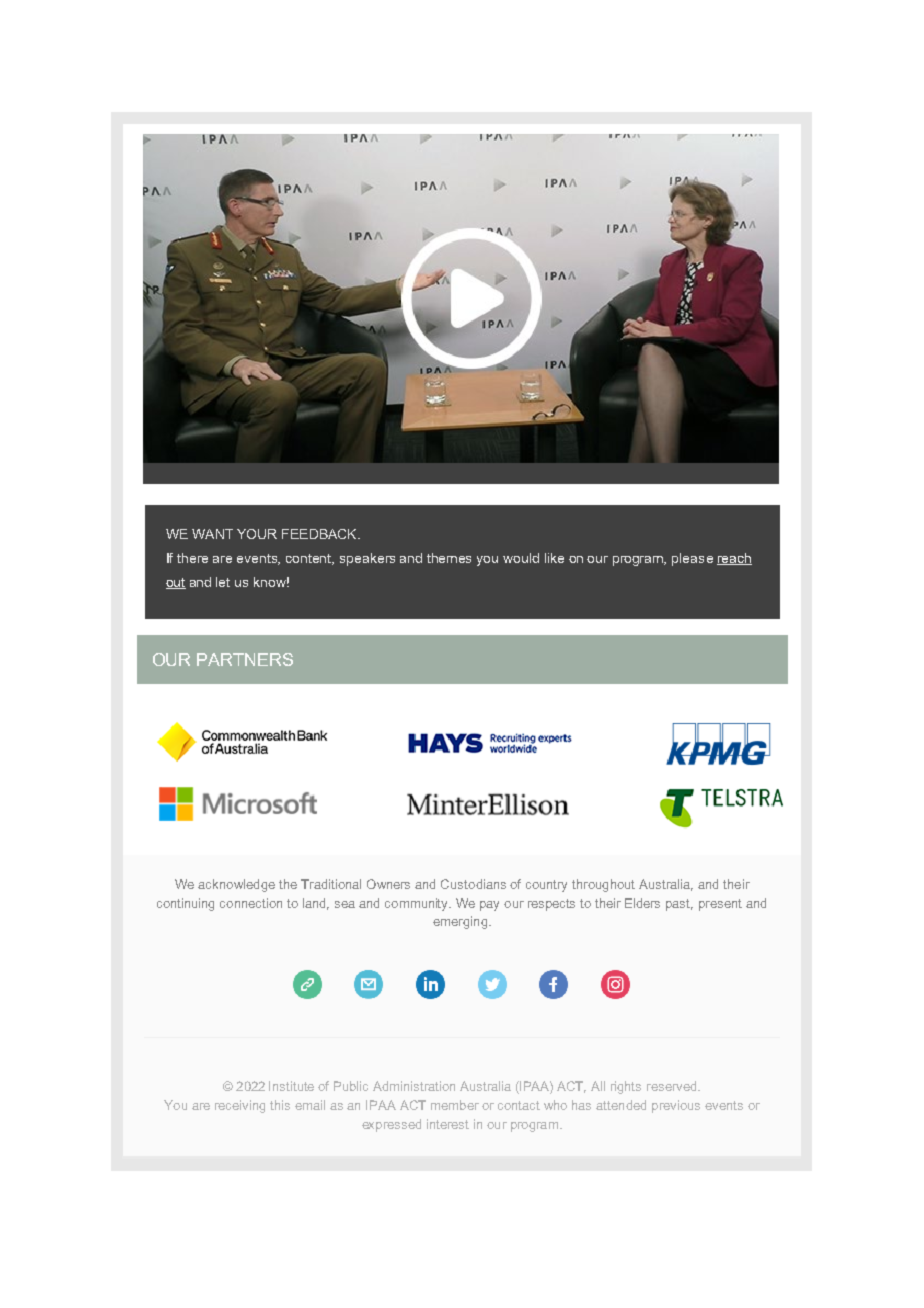 The height and width of the image is (1308, 924). What do you see at coordinates (251, 903) in the image?
I see `connection` at bounding box center [251, 903].
